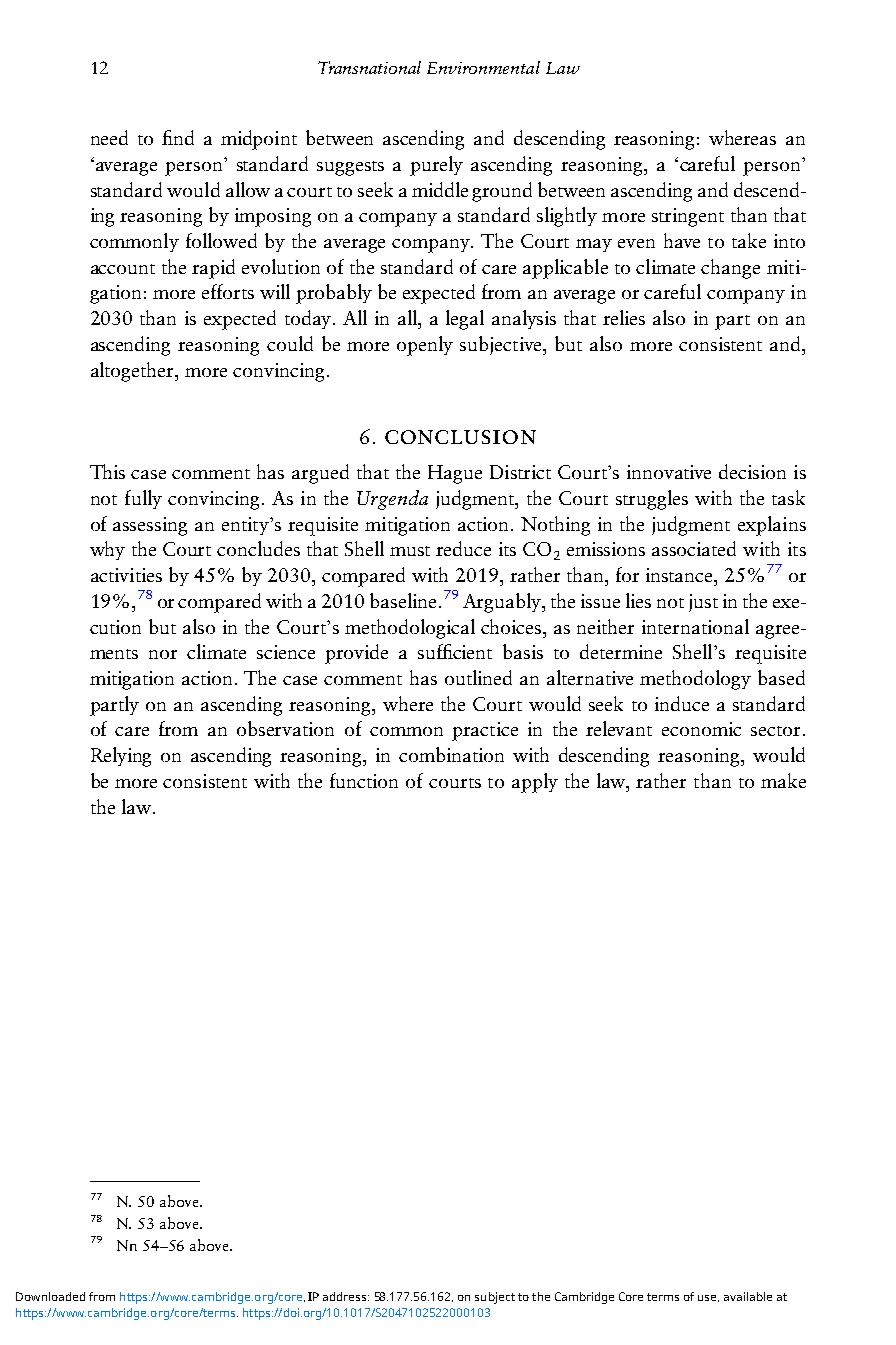 This screenshot has width=896, height=1345. Describe the element at coordinates (50, 1296) in the screenshot. I see `Downloaded` at that location.
